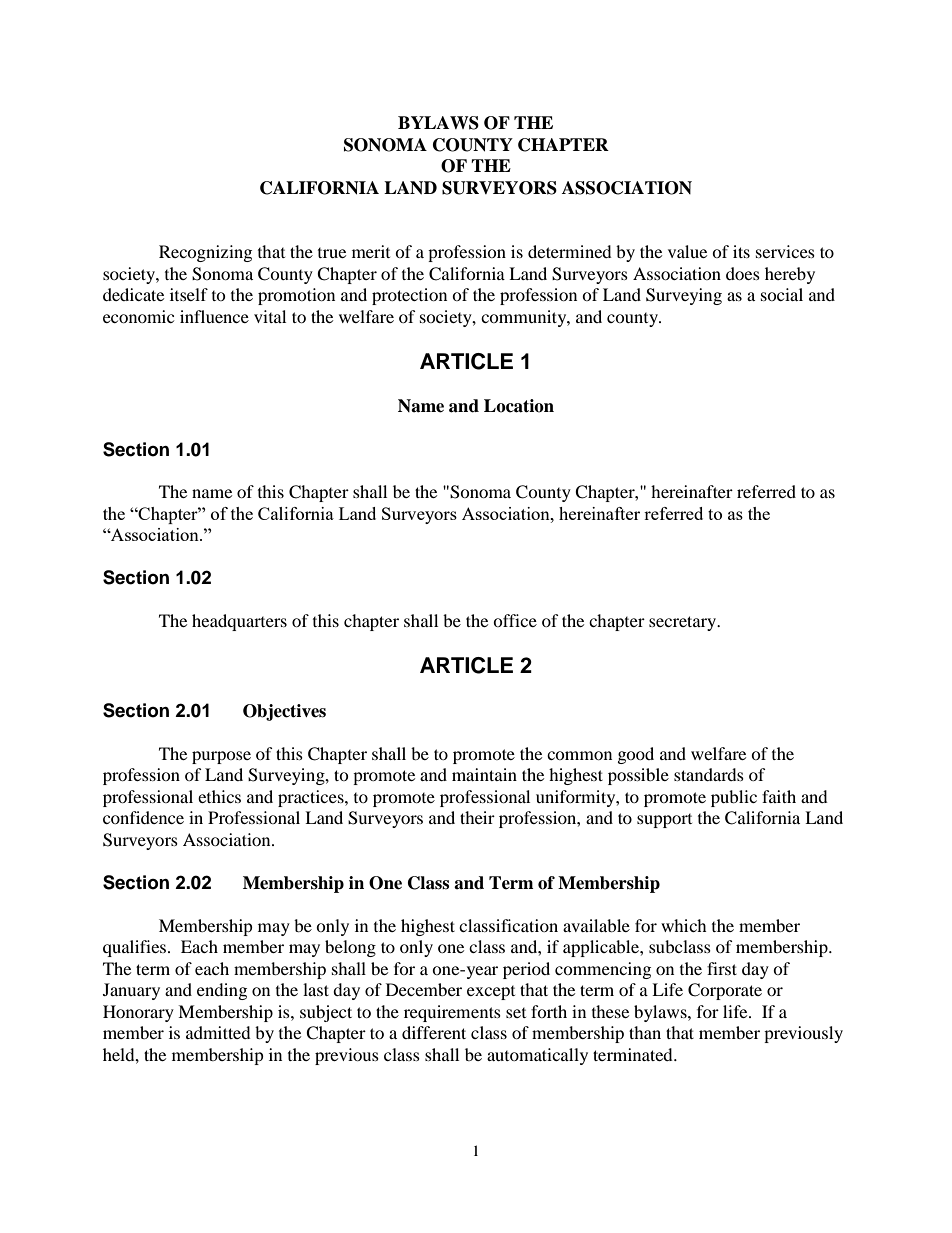  What do you see at coordinates (434, 1032) in the screenshot?
I see `different` at bounding box center [434, 1032].
